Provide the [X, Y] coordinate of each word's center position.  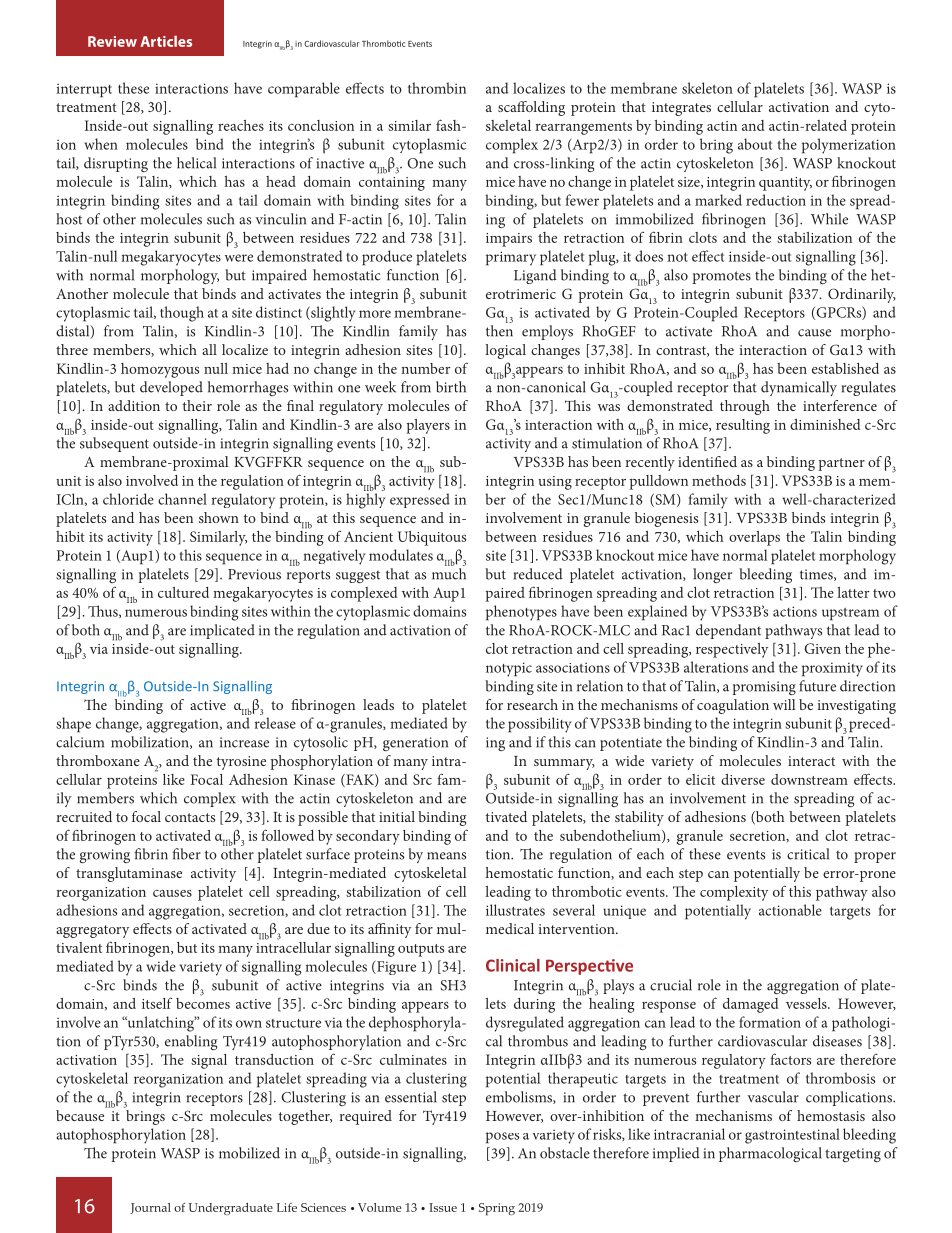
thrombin [437, 88]
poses [502, 1138]
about [755, 144]
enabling [191, 1042]
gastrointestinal [792, 1136]
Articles [166, 41]
